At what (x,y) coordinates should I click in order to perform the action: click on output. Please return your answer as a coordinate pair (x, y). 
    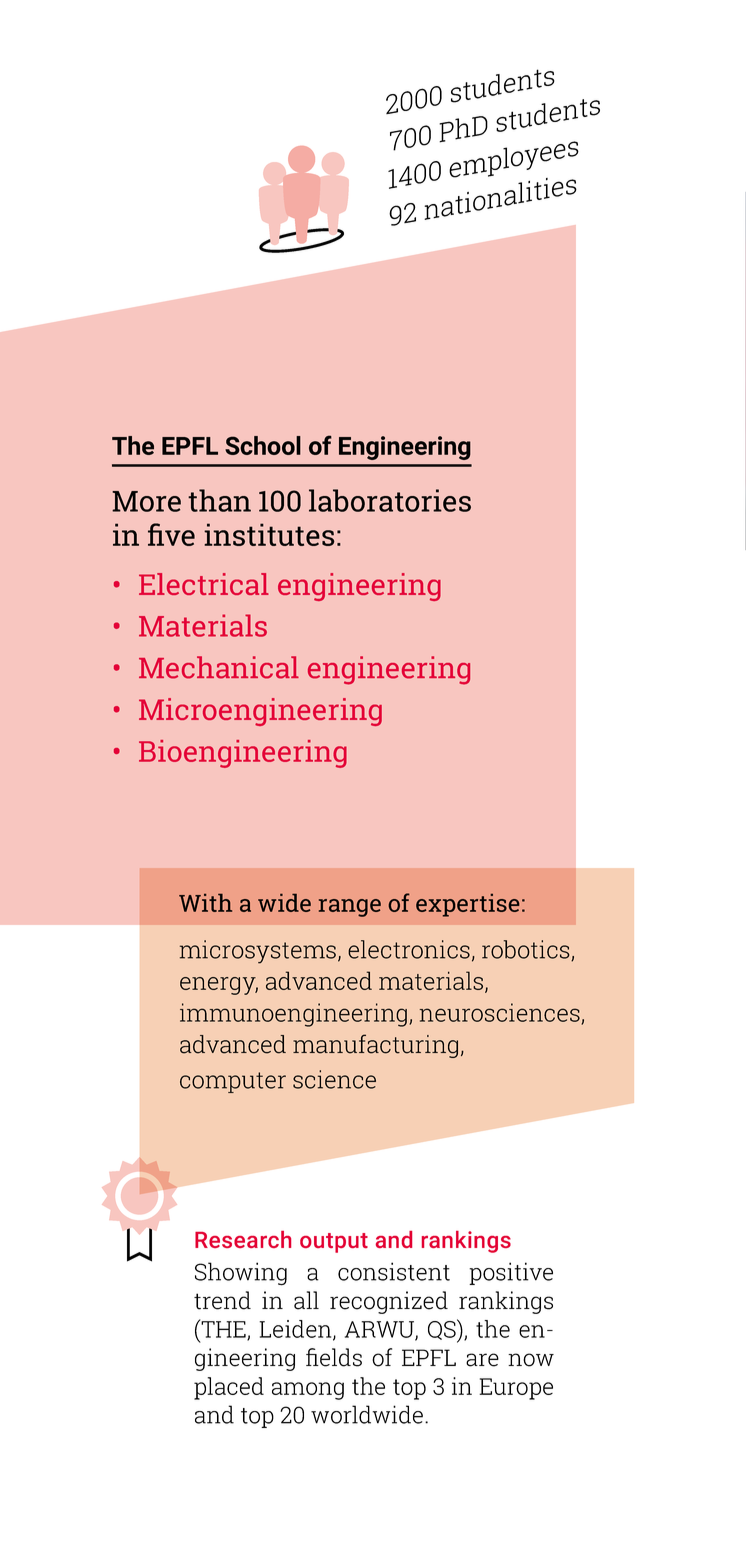
    Looking at the image, I should click on (334, 1243).
